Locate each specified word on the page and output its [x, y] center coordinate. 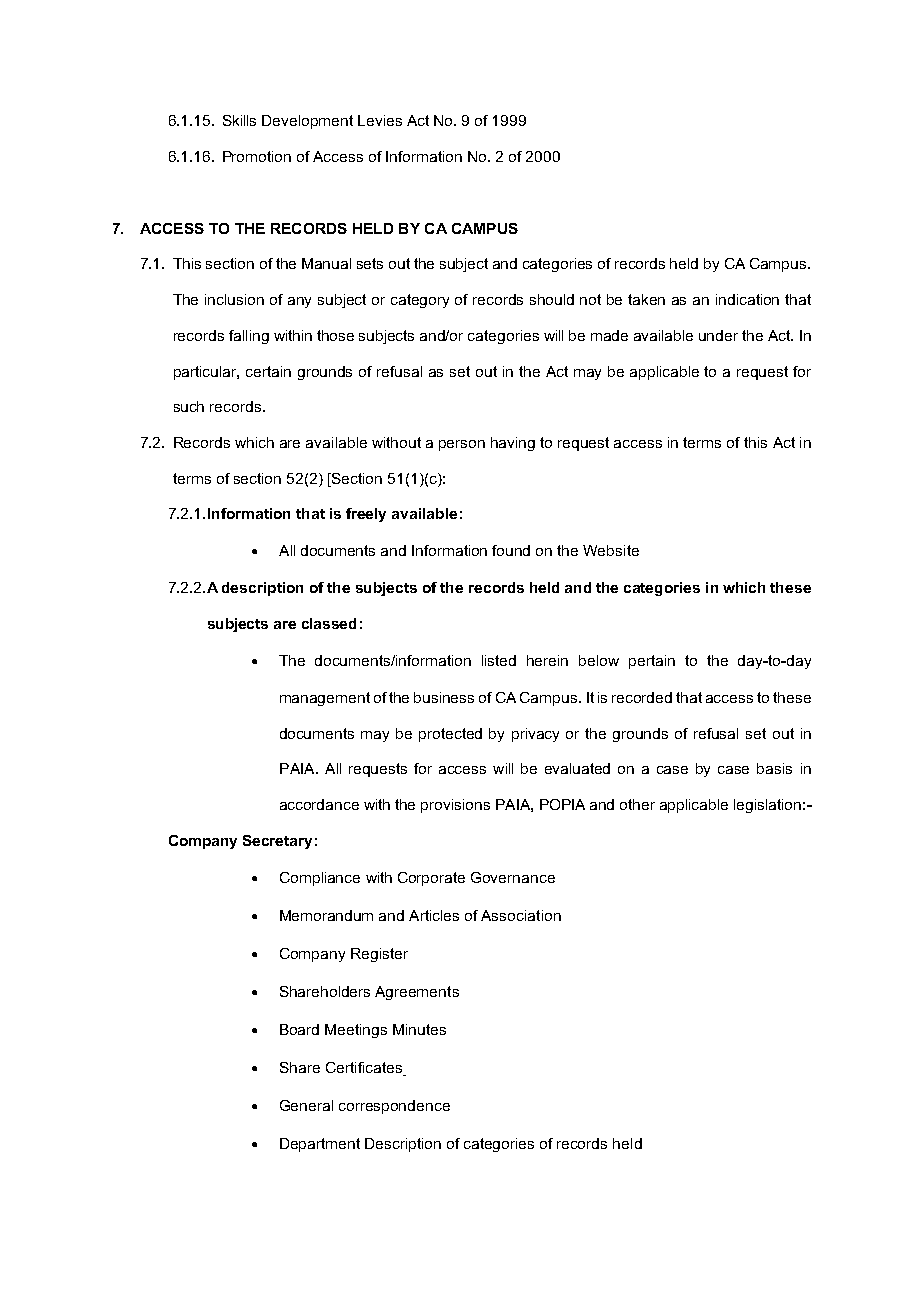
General [306, 1105]
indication [747, 299]
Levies [380, 120]
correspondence [394, 1107]
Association [521, 915]
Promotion [257, 156]
